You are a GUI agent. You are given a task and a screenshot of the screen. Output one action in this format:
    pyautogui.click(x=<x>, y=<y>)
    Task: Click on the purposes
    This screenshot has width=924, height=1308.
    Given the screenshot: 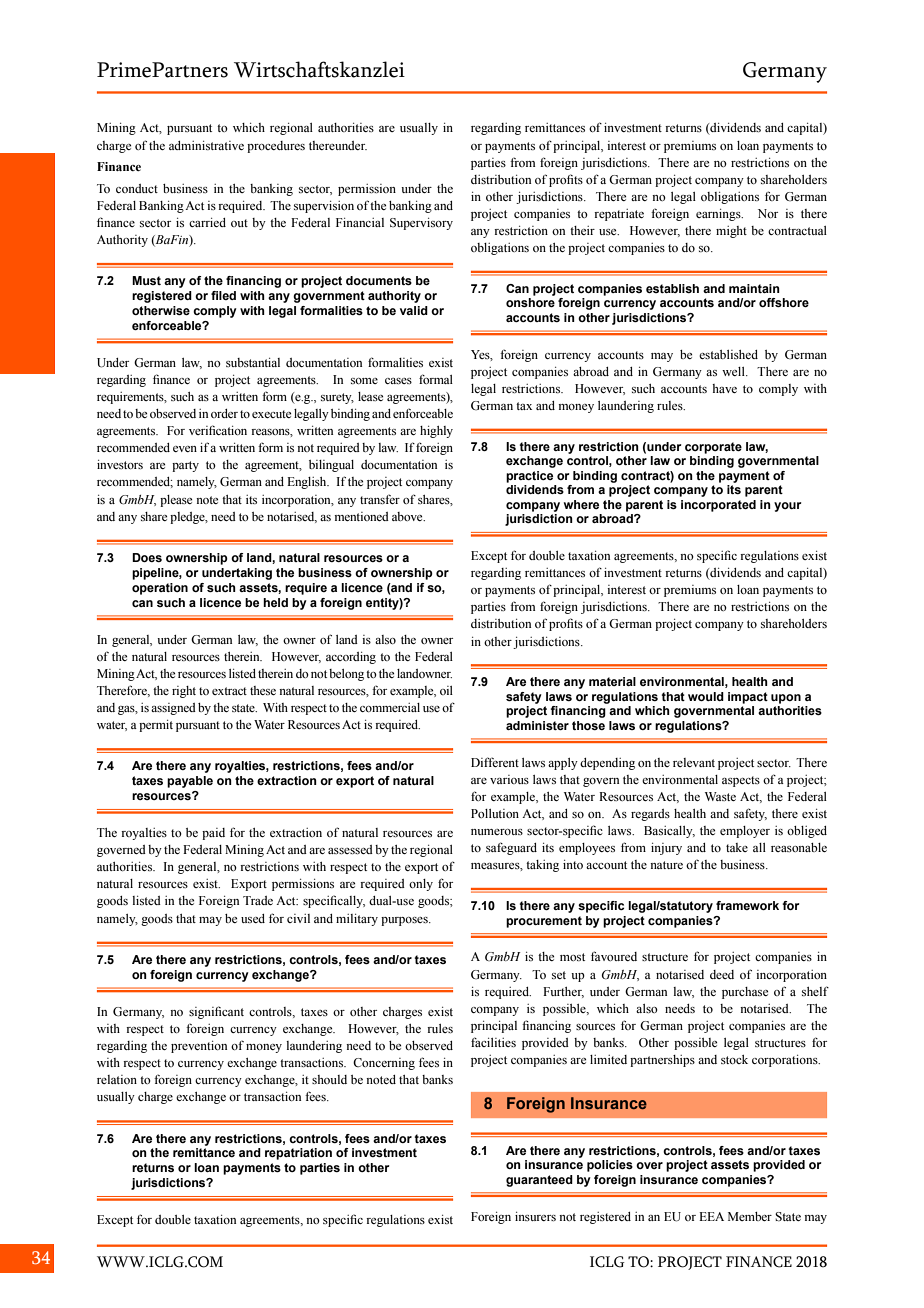 What is the action you would take?
    pyautogui.click(x=405, y=921)
